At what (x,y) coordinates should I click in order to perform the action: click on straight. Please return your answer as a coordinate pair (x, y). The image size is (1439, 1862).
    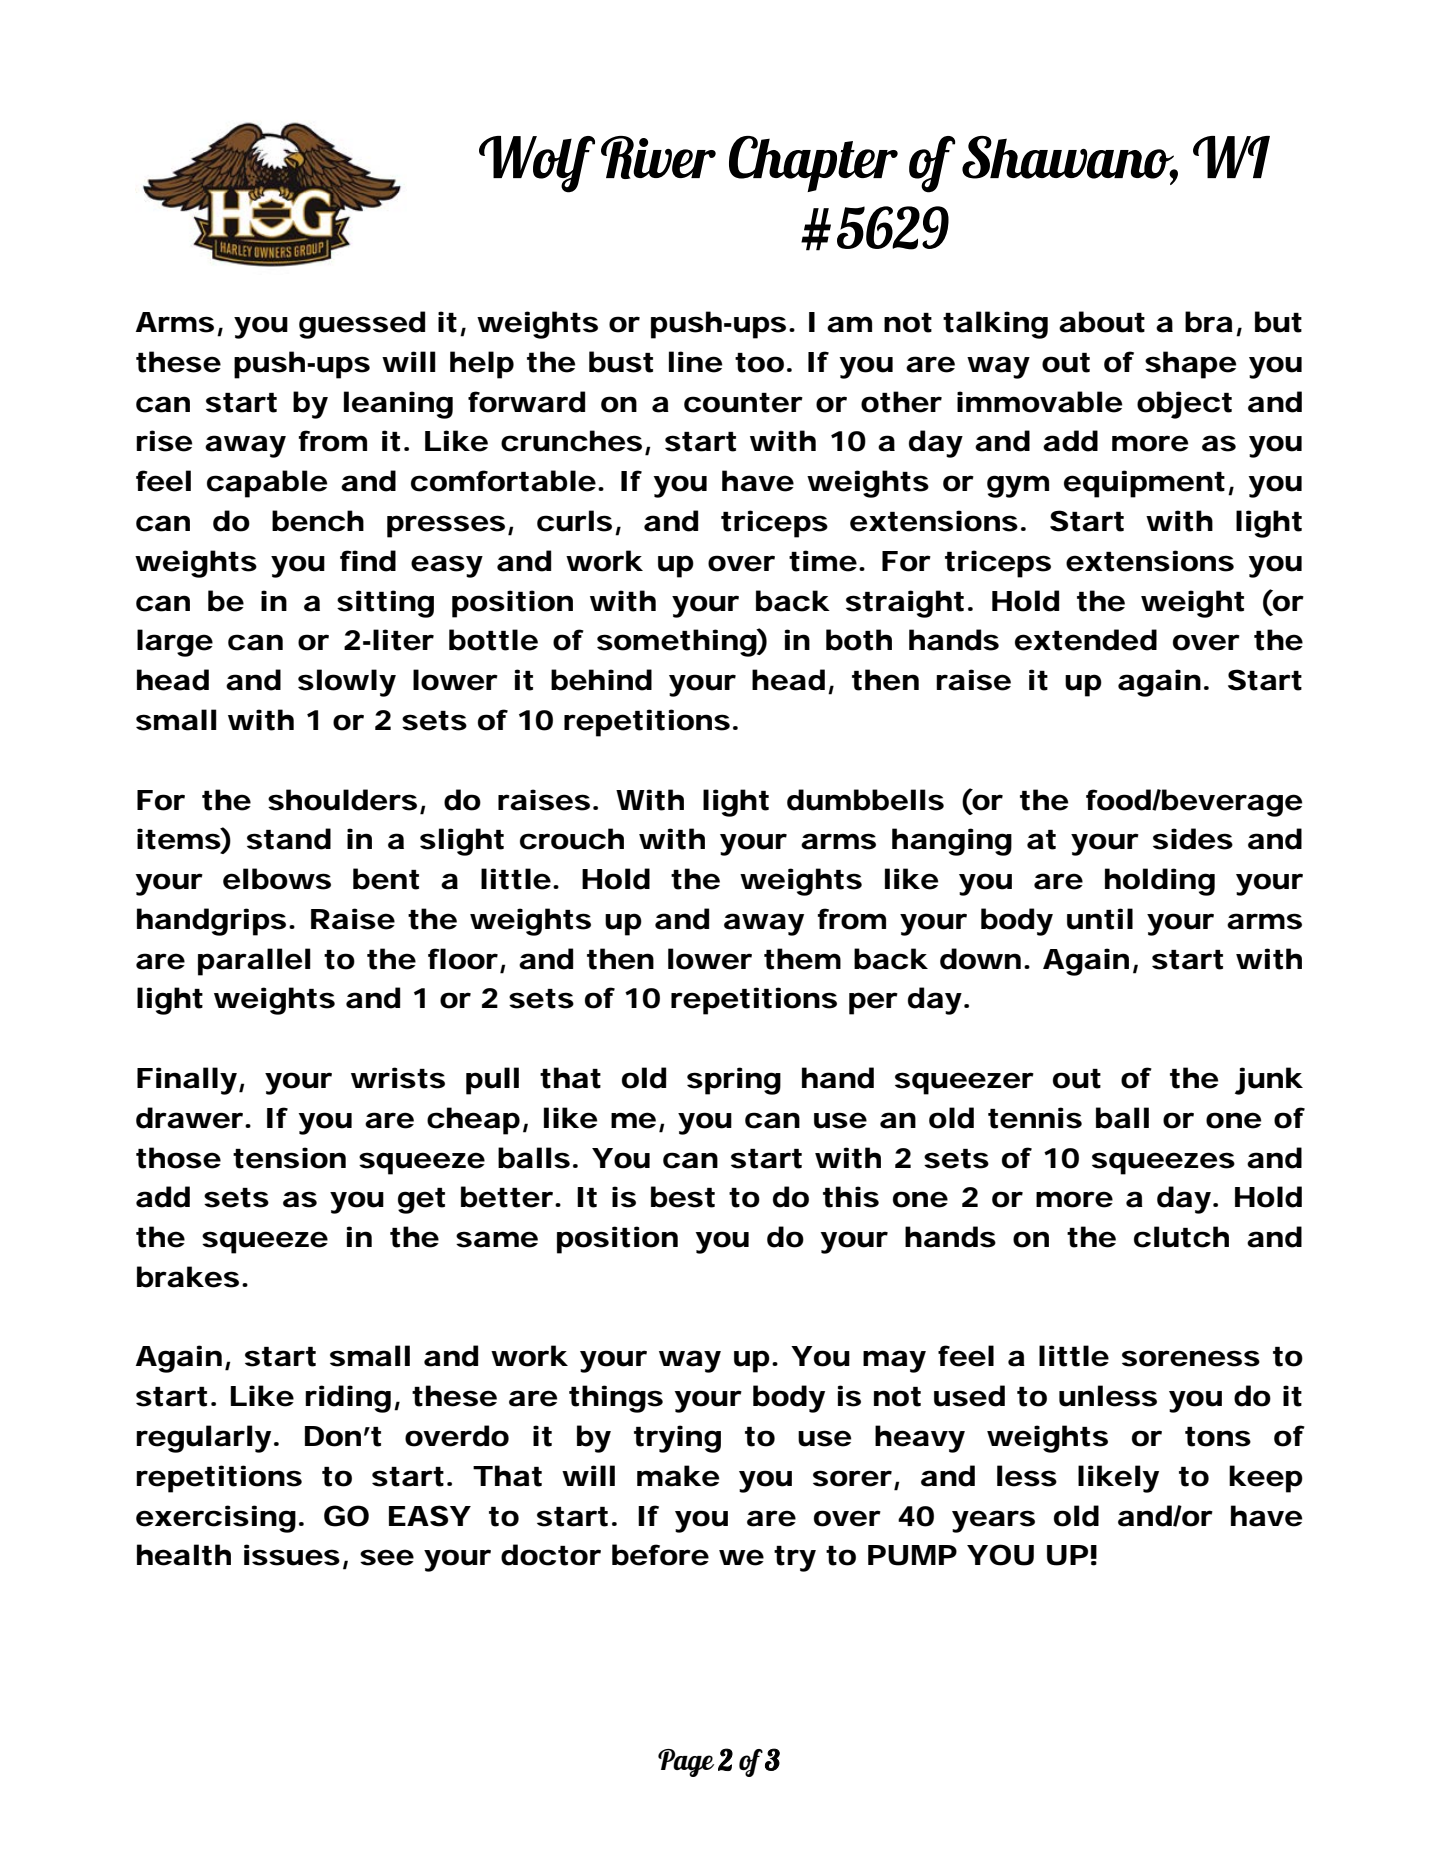
    Looking at the image, I should click on (905, 604).
